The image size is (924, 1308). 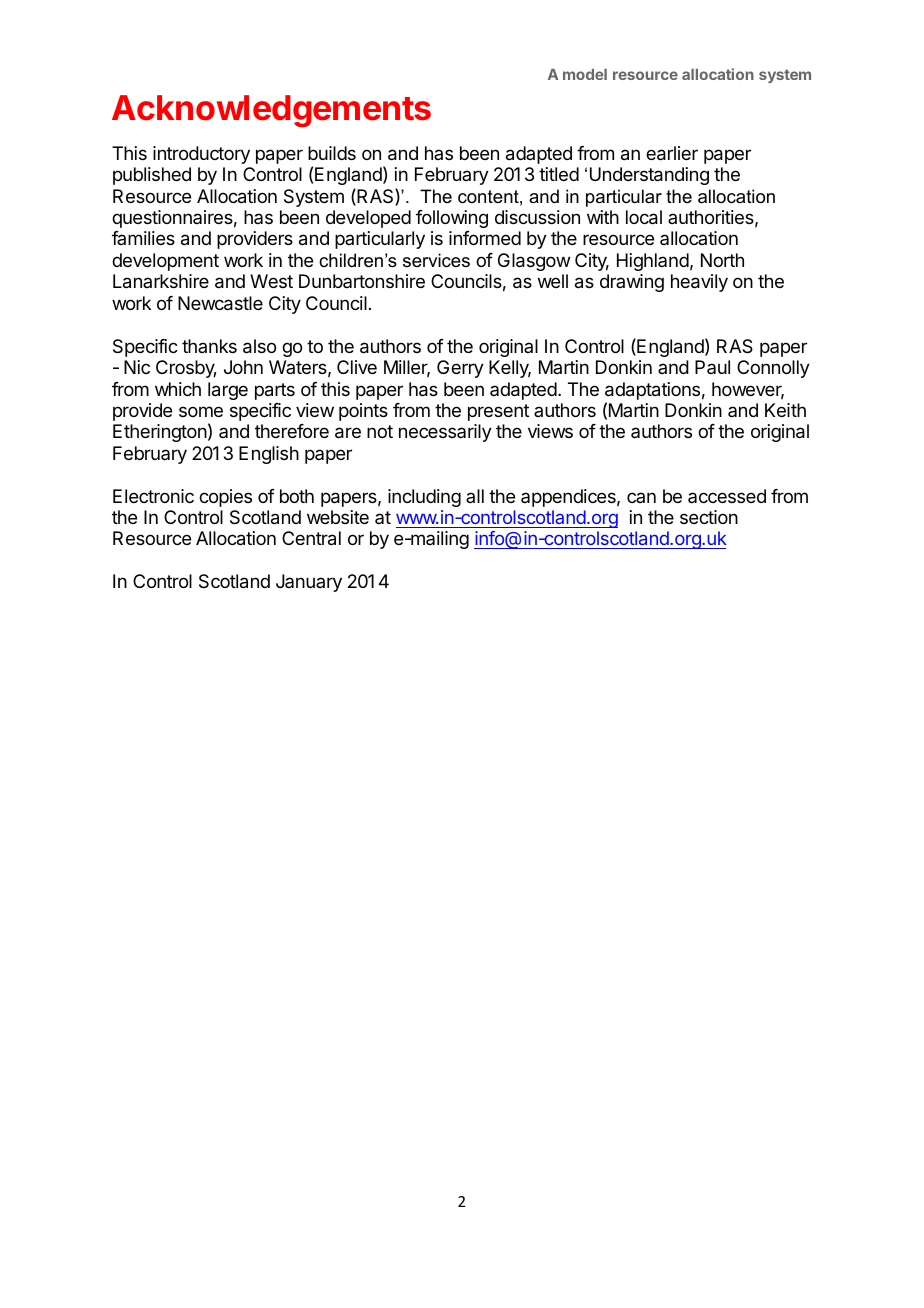 What do you see at coordinates (585, 74) in the image?
I see `model` at bounding box center [585, 74].
